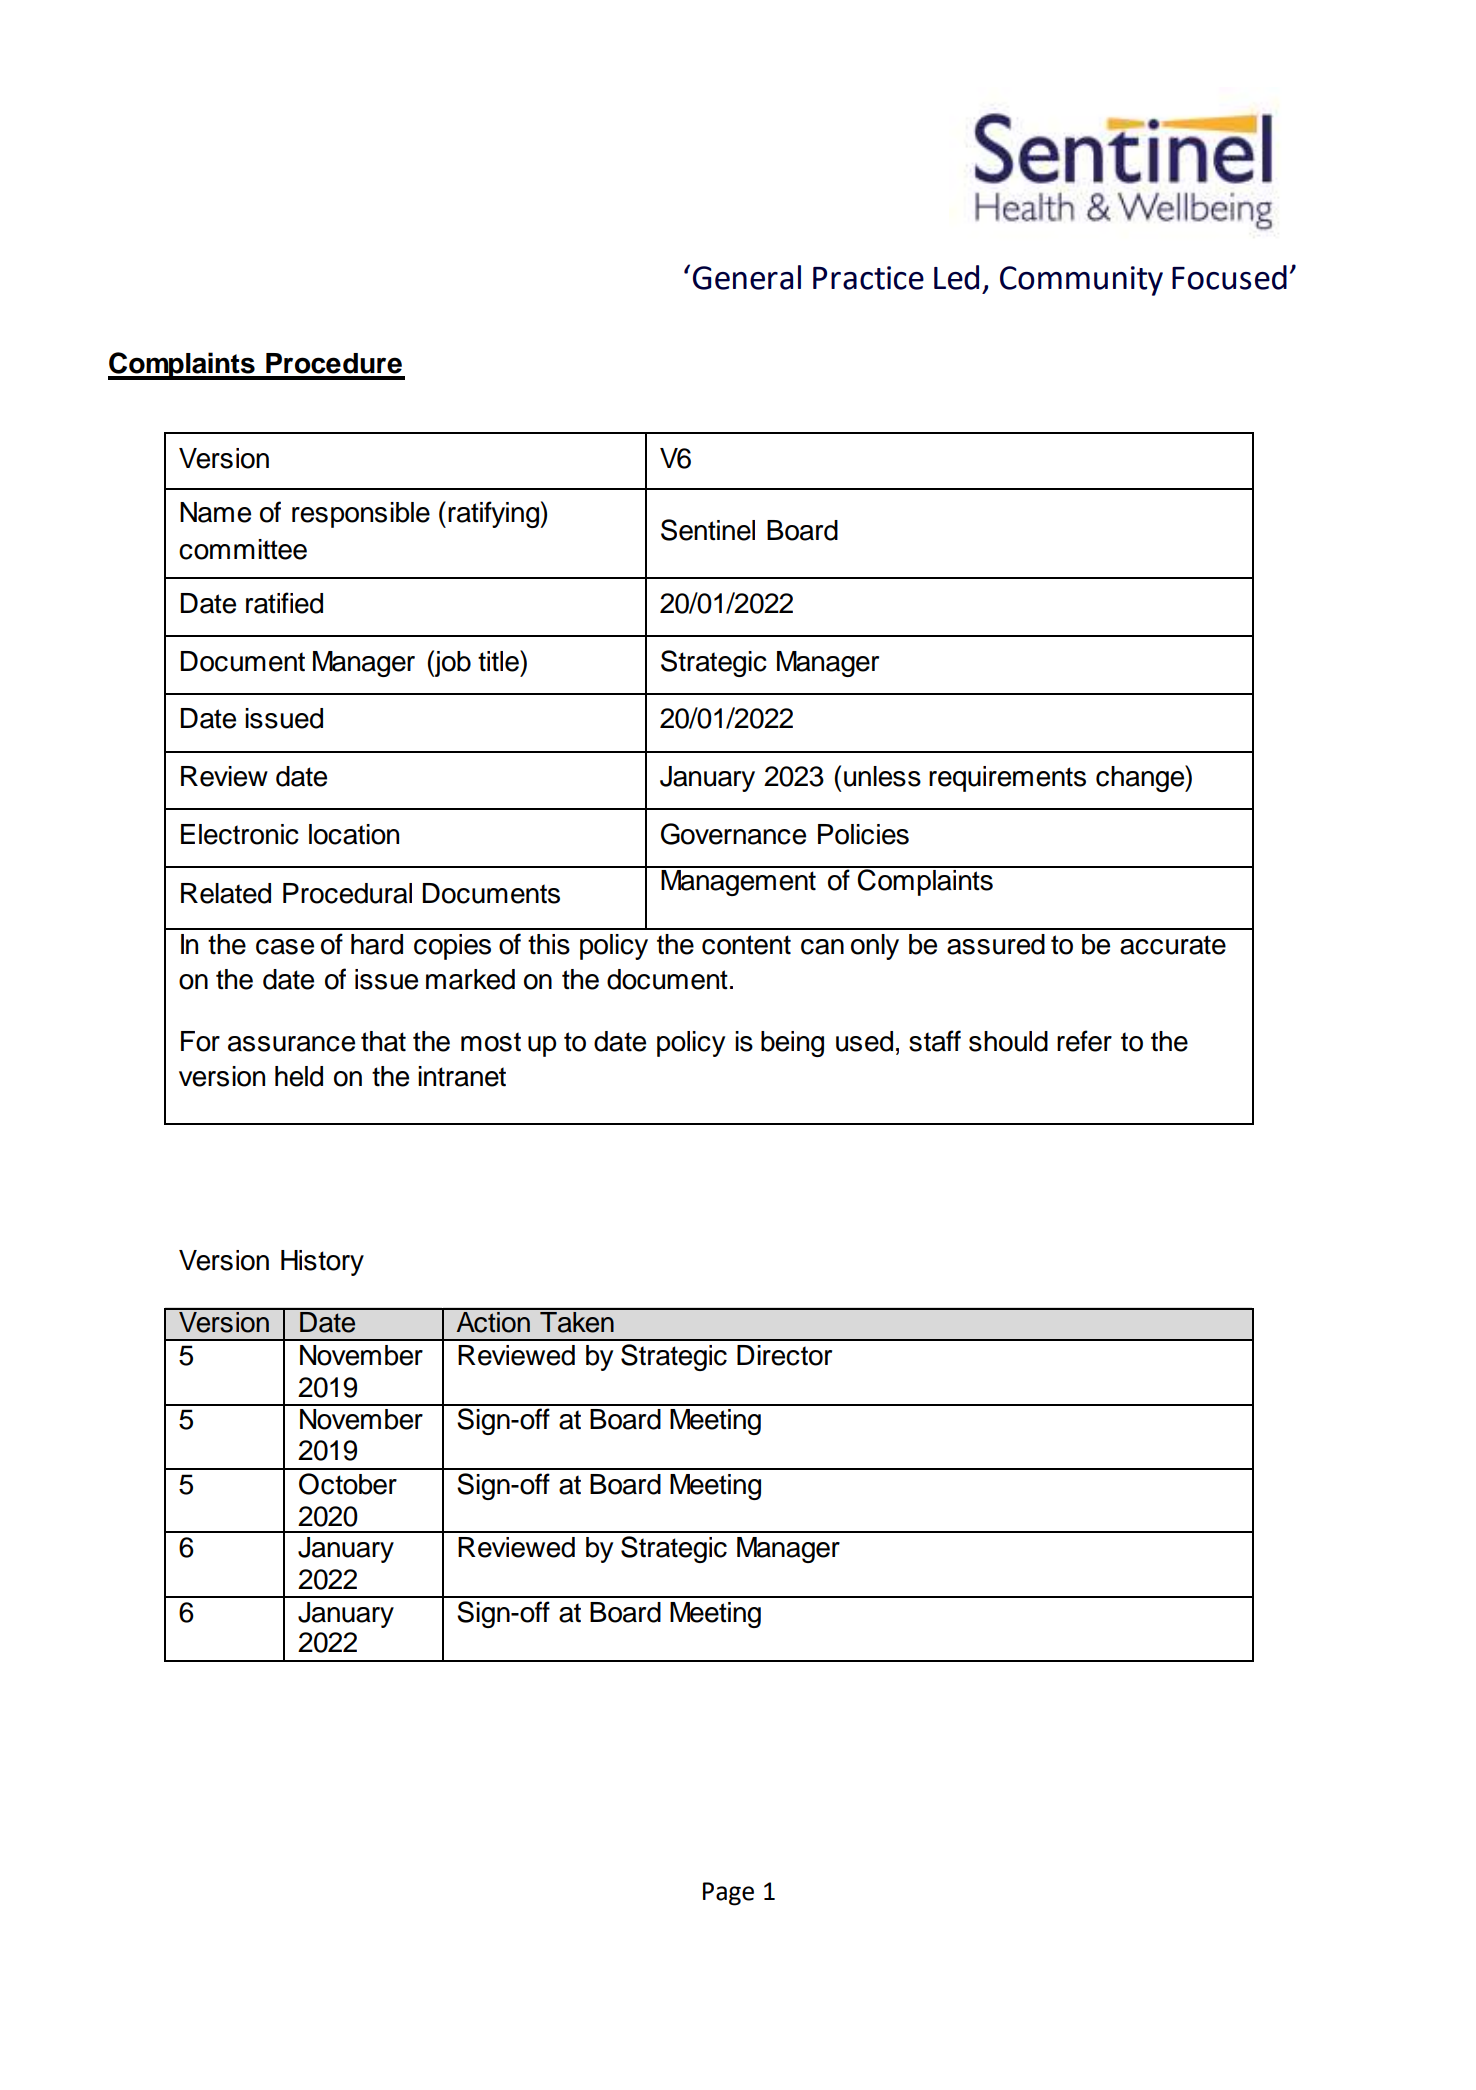 The image size is (1476, 2090). Describe the element at coordinates (354, 834) in the page. I see `location` at that location.
